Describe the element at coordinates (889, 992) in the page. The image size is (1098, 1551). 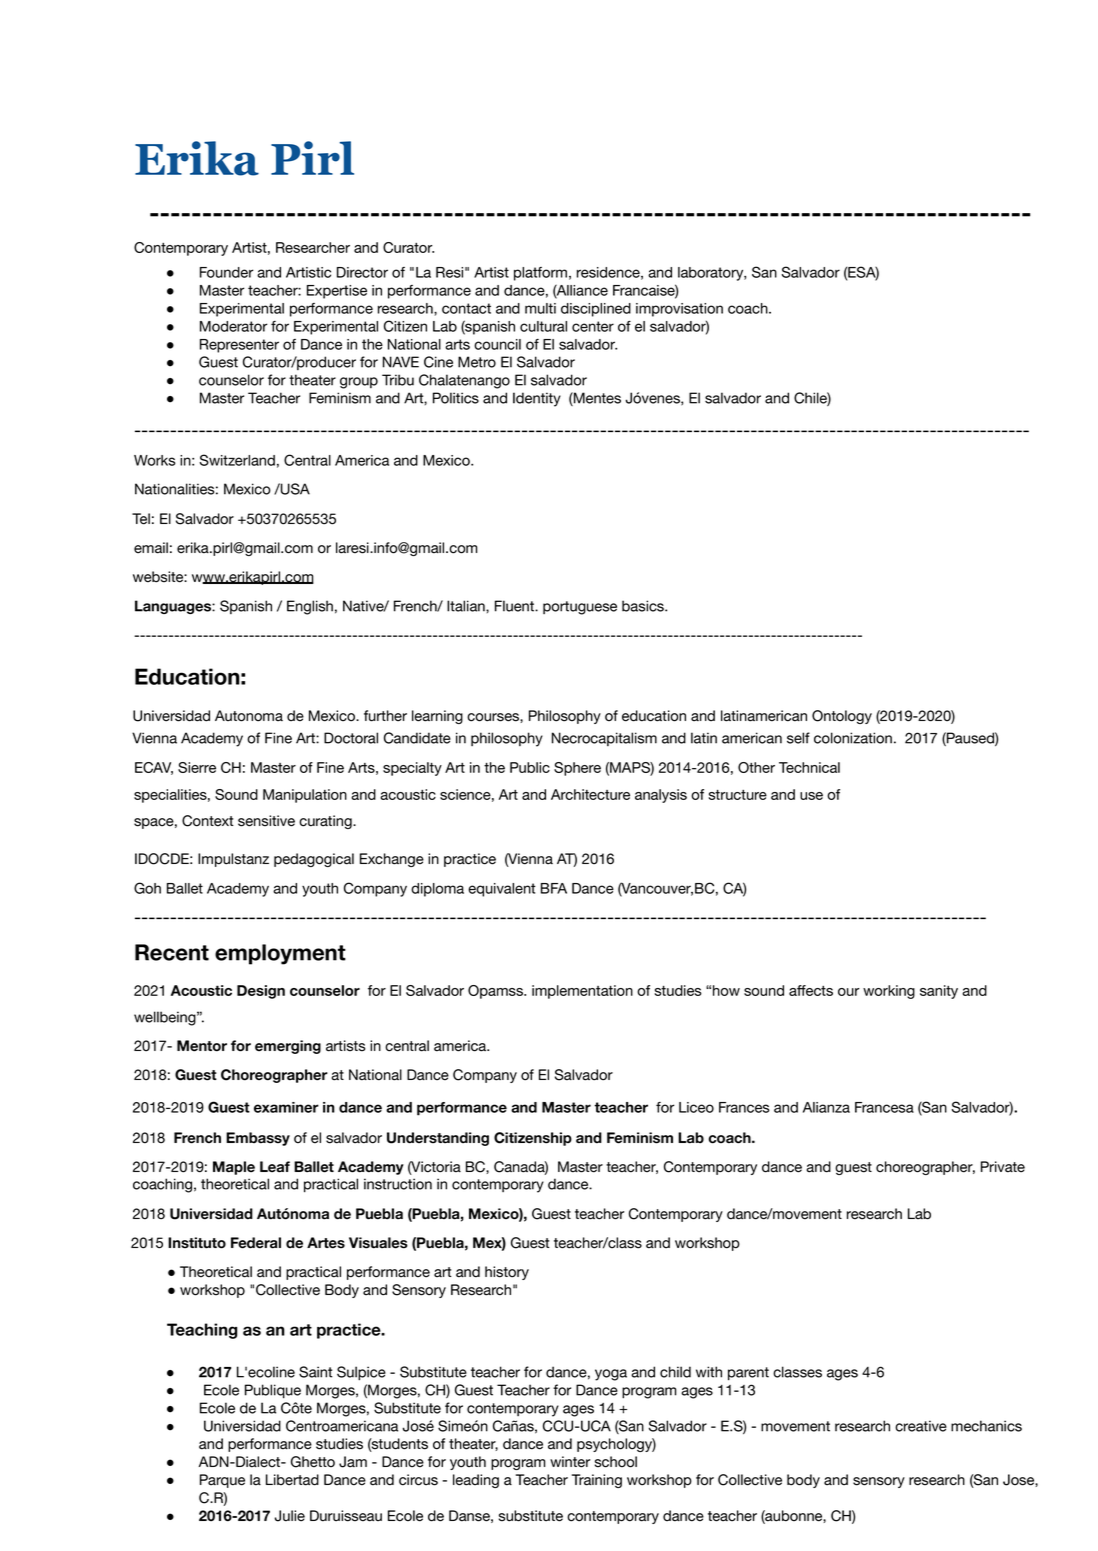
I see `working` at that location.
